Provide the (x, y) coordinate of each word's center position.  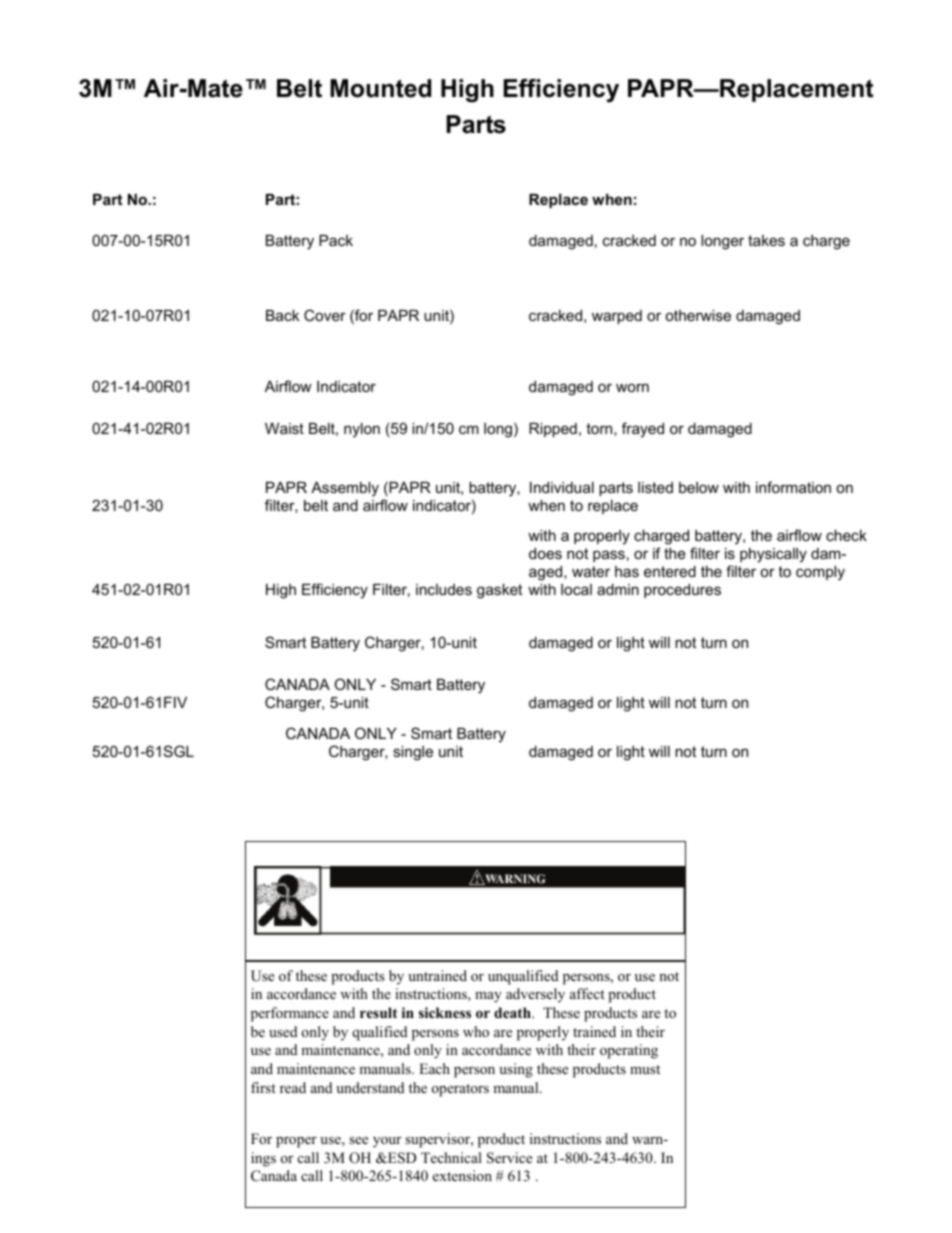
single (413, 753)
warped (617, 317)
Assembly (345, 489)
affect (587, 993)
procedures (682, 591)
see (358, 1140)
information (793, 487)
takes (766, 240)
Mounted (380, 88)
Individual (562, 487)
